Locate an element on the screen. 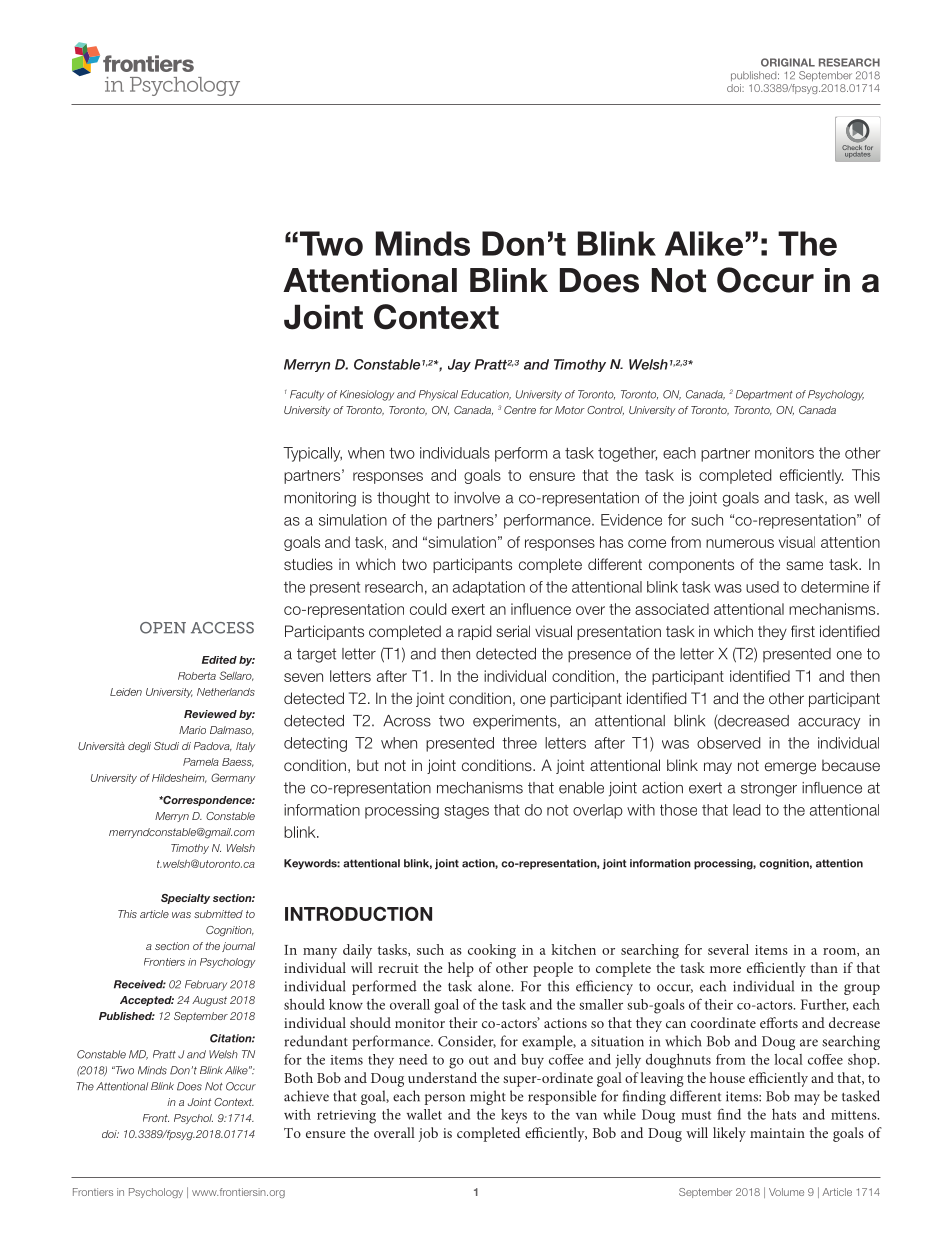 This screenshot has height=1247, width=952. Department is located at coordinates (764, 395).
